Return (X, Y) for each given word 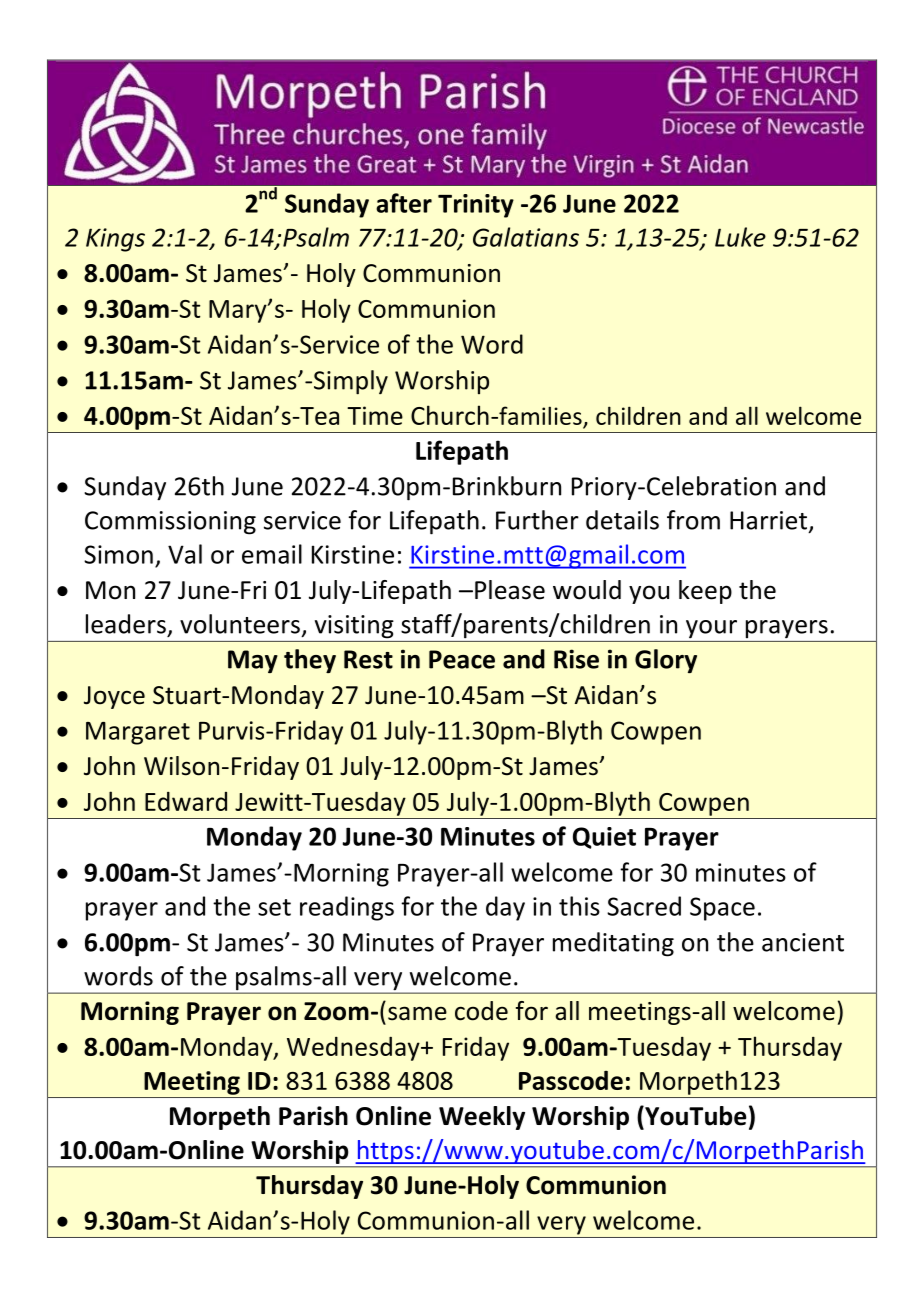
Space (722, 909)
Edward (186, 801)
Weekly (482, 1118)
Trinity (476, 206)
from (693, 520)
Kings (115, 240)
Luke (740, 237)
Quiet (604, 838)
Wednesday (354, 1049)
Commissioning (170, 523)
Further (537, 520)
